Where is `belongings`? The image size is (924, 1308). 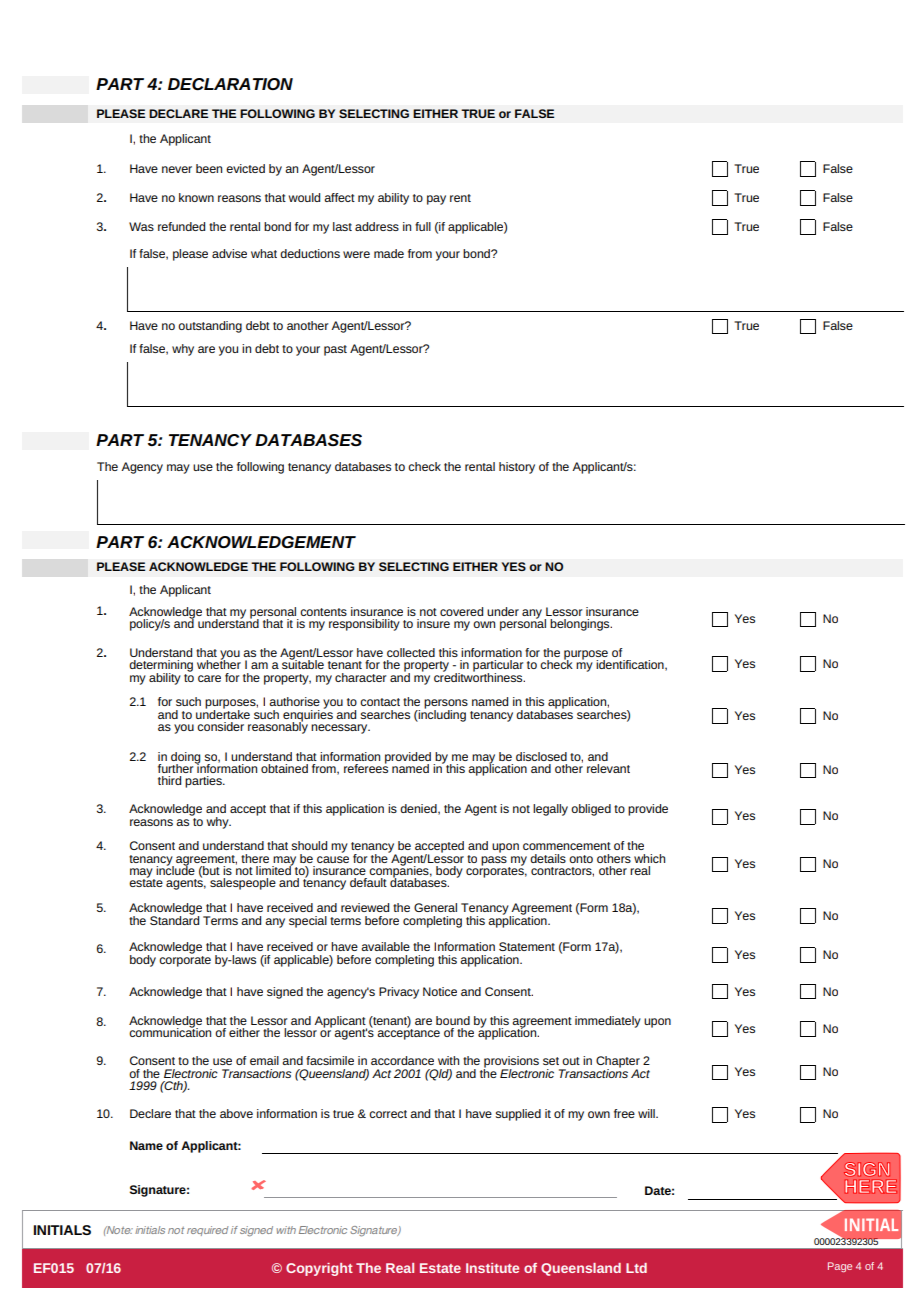 belongings is located at coordinates (581, 625).
